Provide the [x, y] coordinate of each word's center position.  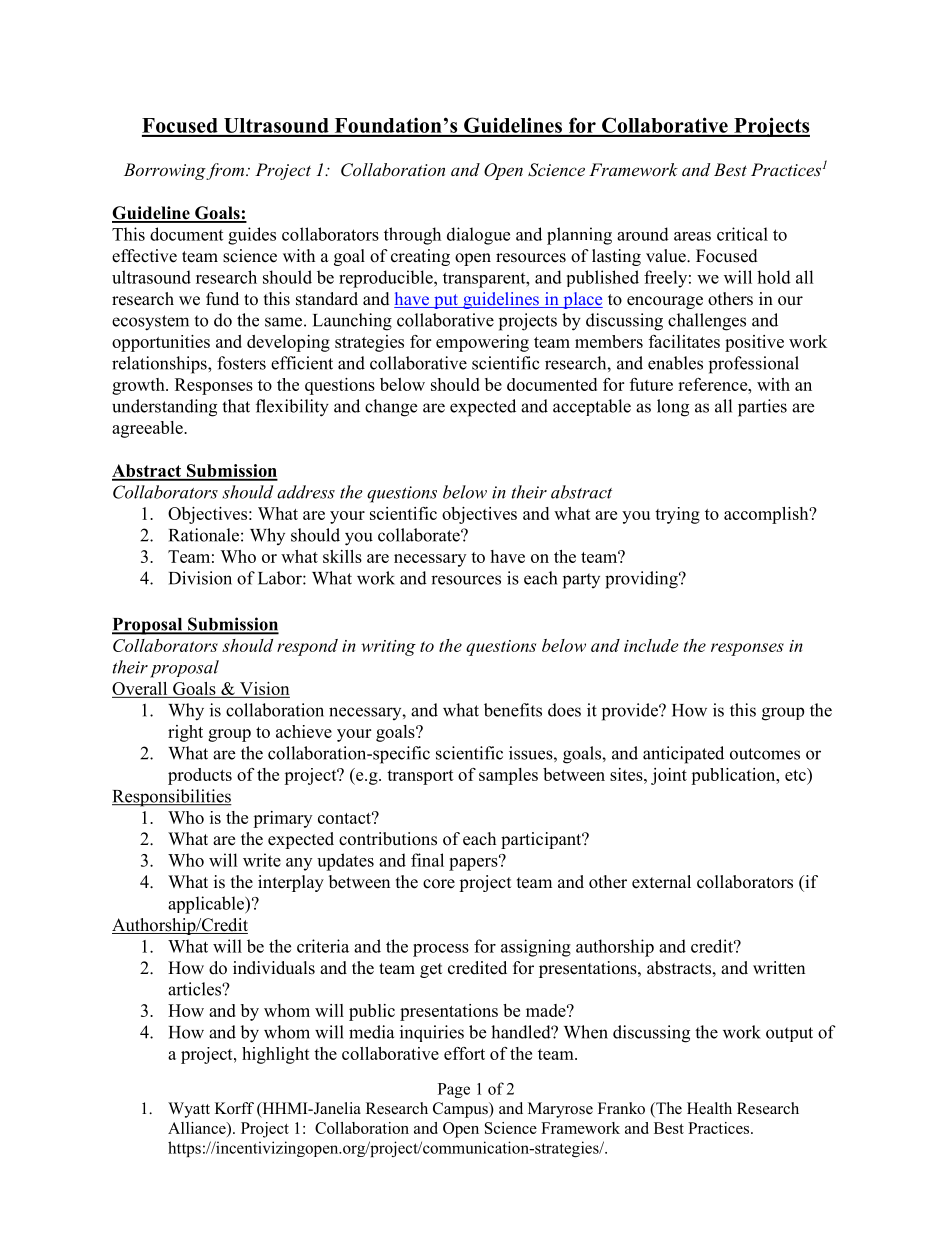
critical [742, 234]
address [306, 492]
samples [508, 776]
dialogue [478, 236]
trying [677, 515]
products [200, 776]
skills [342, 556]
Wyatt [189, 1110]
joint [669, 776]
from [226, 171]
